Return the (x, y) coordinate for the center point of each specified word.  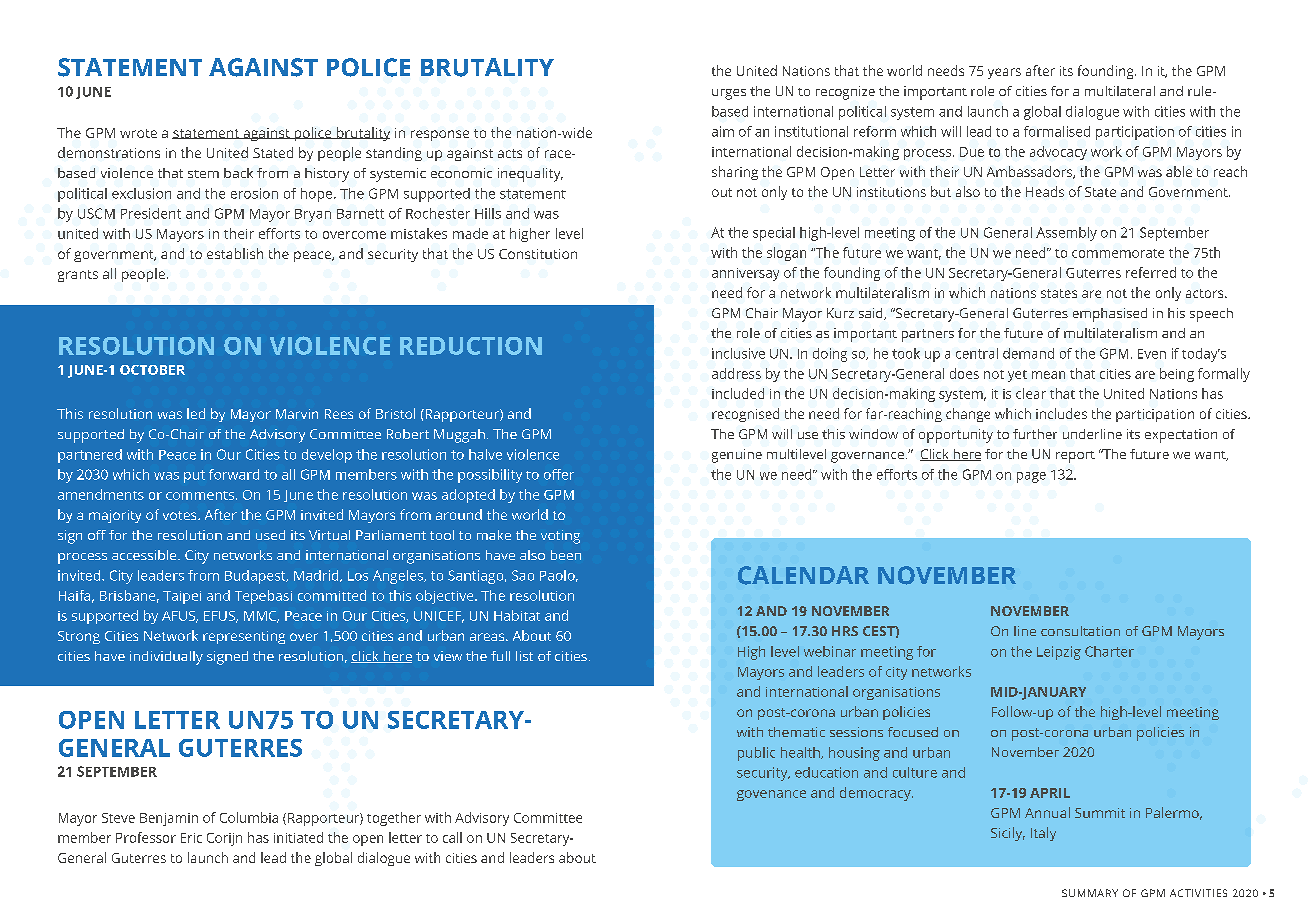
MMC (261, 617)
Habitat (517, 615)
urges (729, 94)
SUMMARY (1090, 893)
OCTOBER (152, 370)
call (452, 837)
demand (1028, 353)
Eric (191, 838)
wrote (138, 133)
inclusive (738, 353)
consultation (1080, 631)
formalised (1057, 131)
